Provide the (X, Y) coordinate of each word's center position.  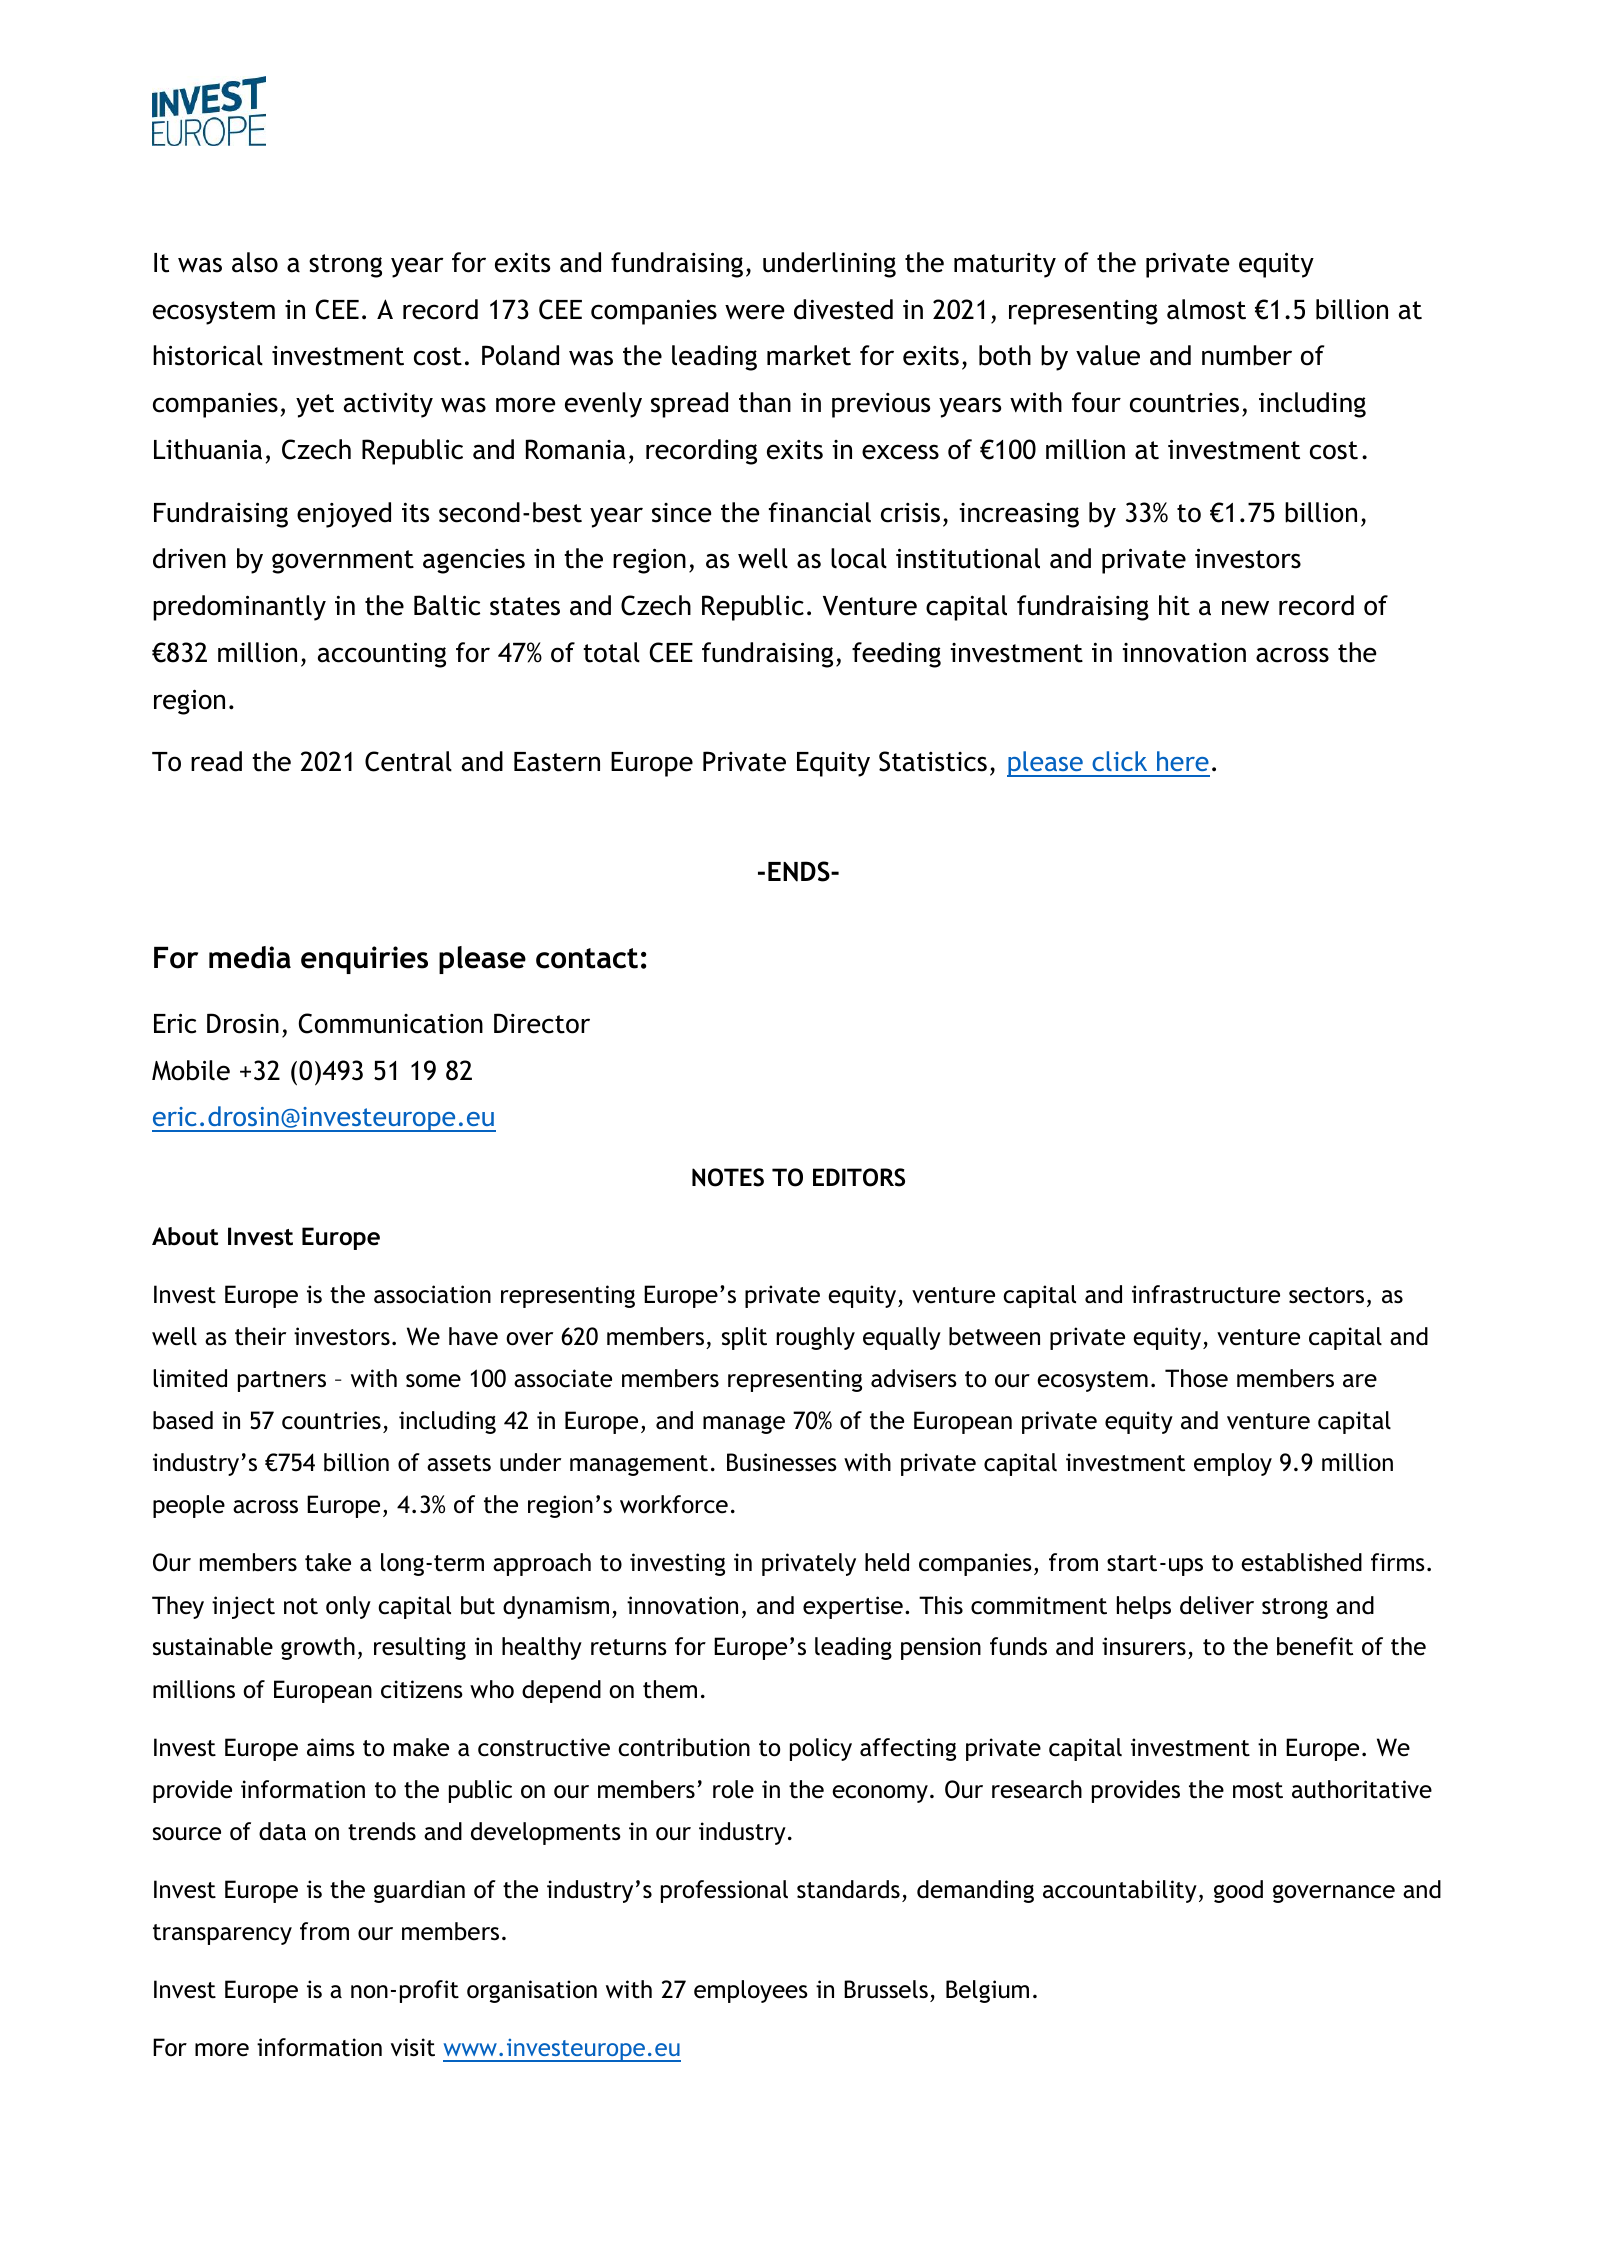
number (1247, 355)
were (755, 312)
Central (408, 761)
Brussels (886, 1989)
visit (413, 2047)
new (1245, 608)
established (1301, 1562)
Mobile (191, 1070)
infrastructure (1206, 1294)
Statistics (933, 761)
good (1238, 1891)
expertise (853, 1607)
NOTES (728, 1177)
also (255, 262)
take (328, 1562)
